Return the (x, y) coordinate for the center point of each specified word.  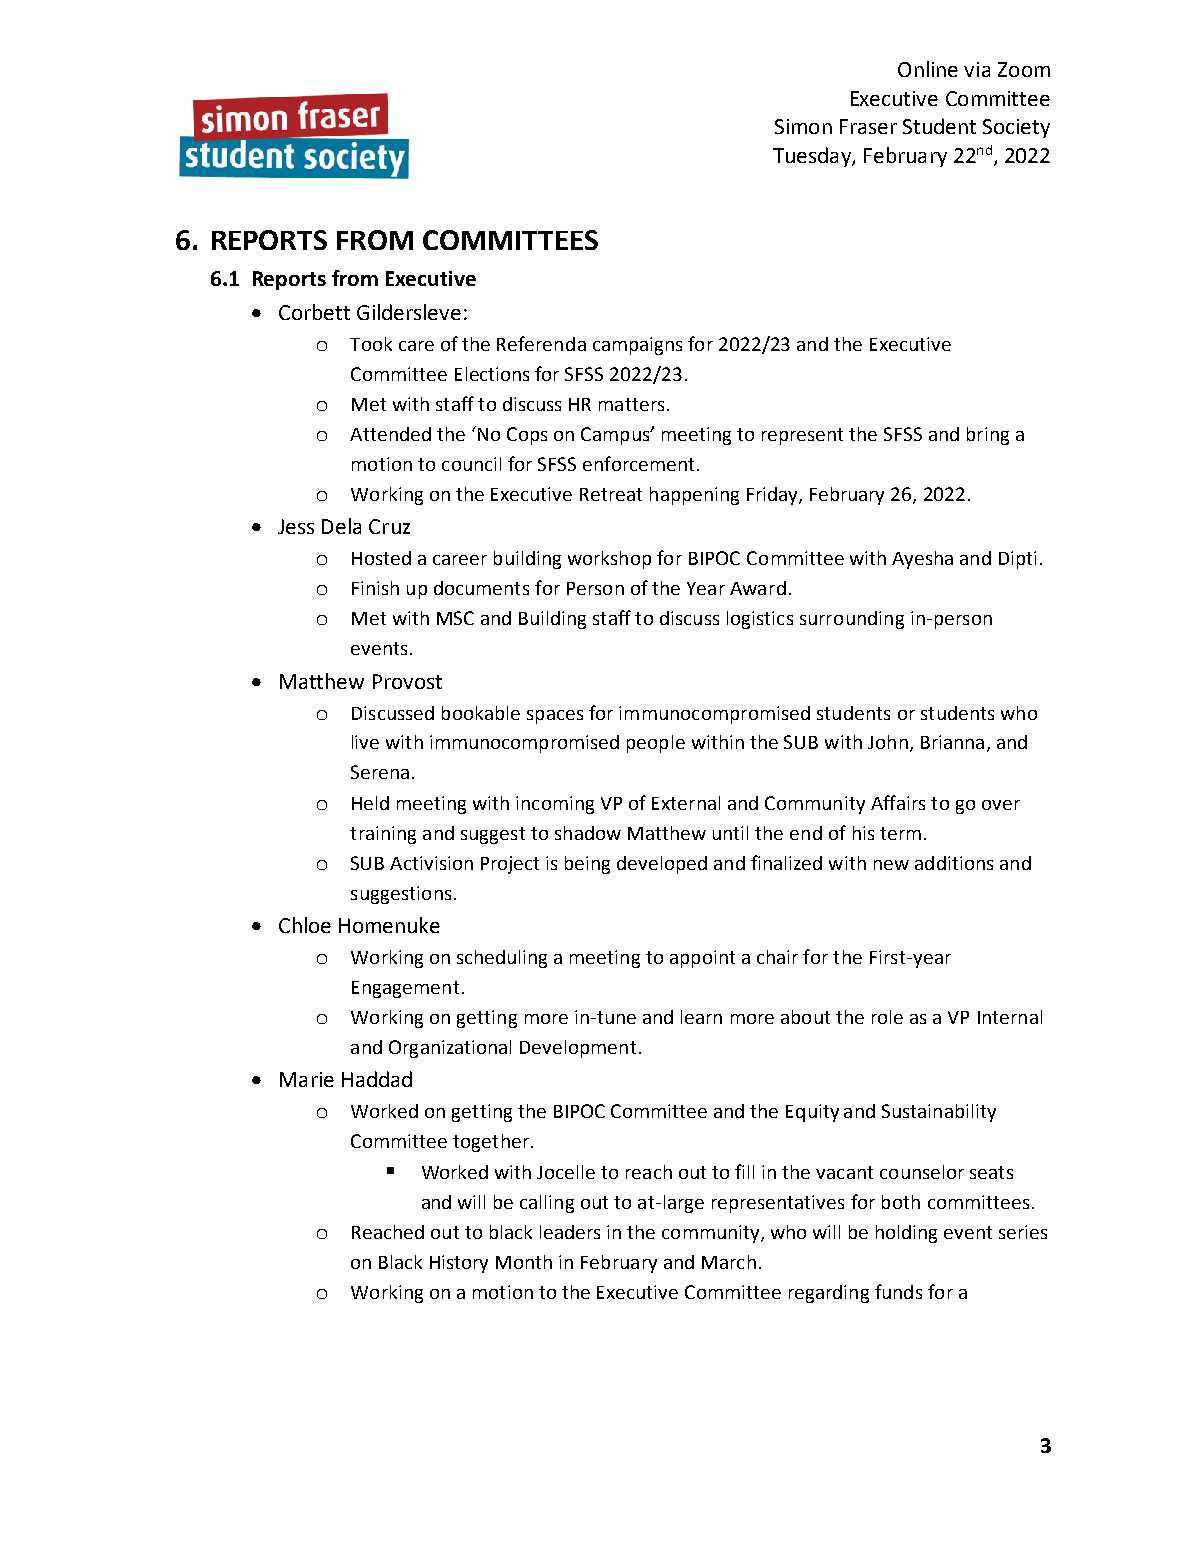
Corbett (314, 312)
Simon (803, 126)
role (887, 1017)
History (459, 1264)
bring (988, 436)
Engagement (405, 989)
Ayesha (922, 560)
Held (370, 803)
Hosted (381, 558)
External (686, 803)
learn (701, 1017)
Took (371, 344)
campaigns (637, 346)
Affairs (898, 802)
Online (928, 69)
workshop (609, 560)
